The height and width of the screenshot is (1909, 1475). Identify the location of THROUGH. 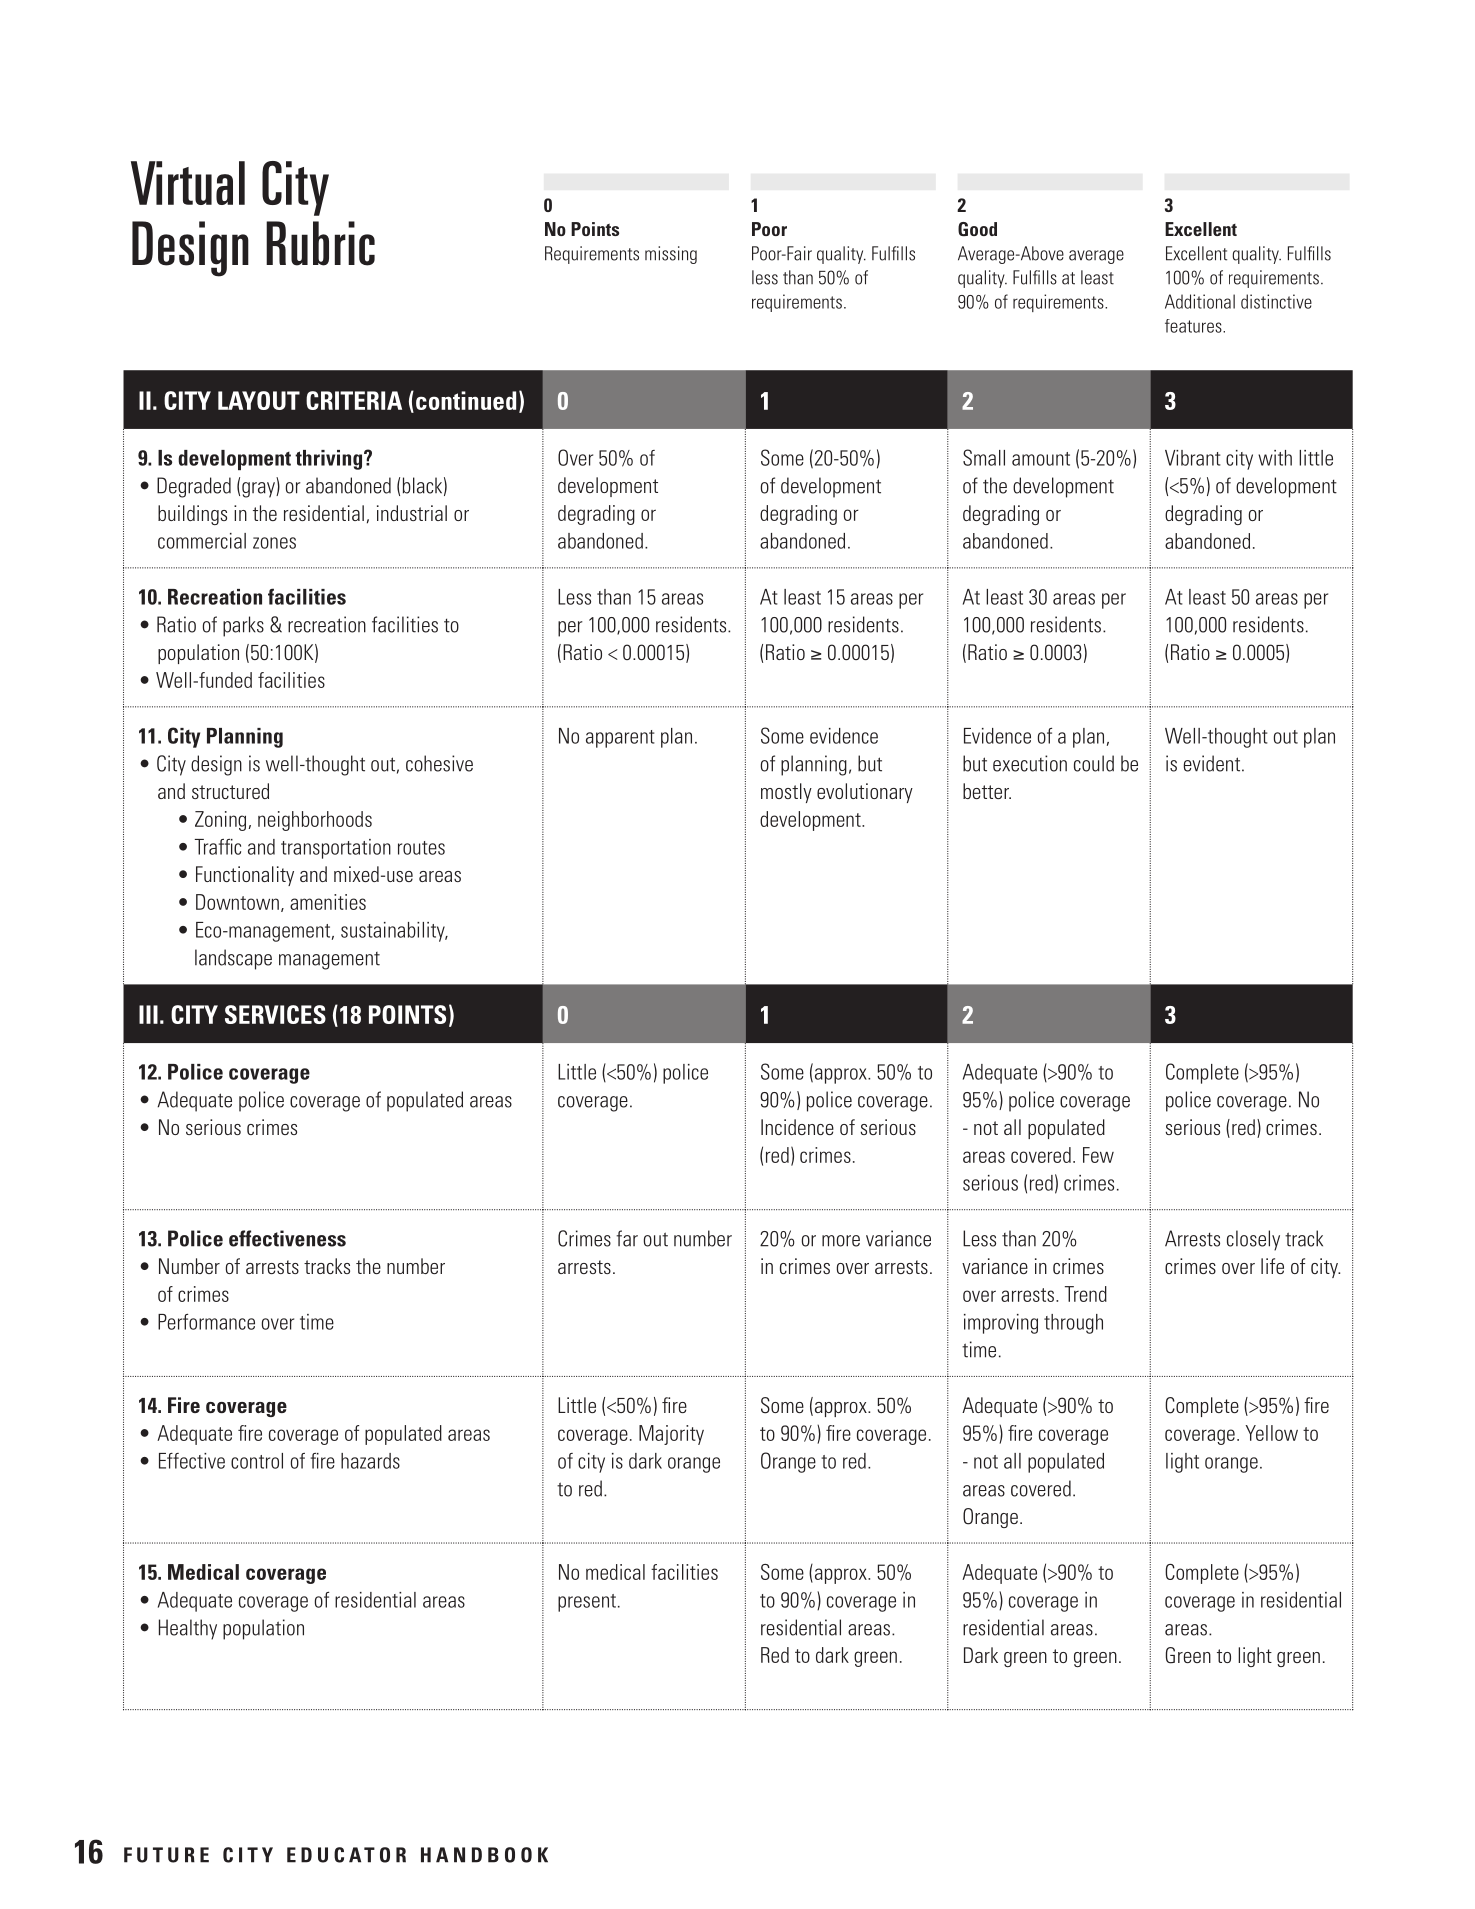
(1073, 1324).
